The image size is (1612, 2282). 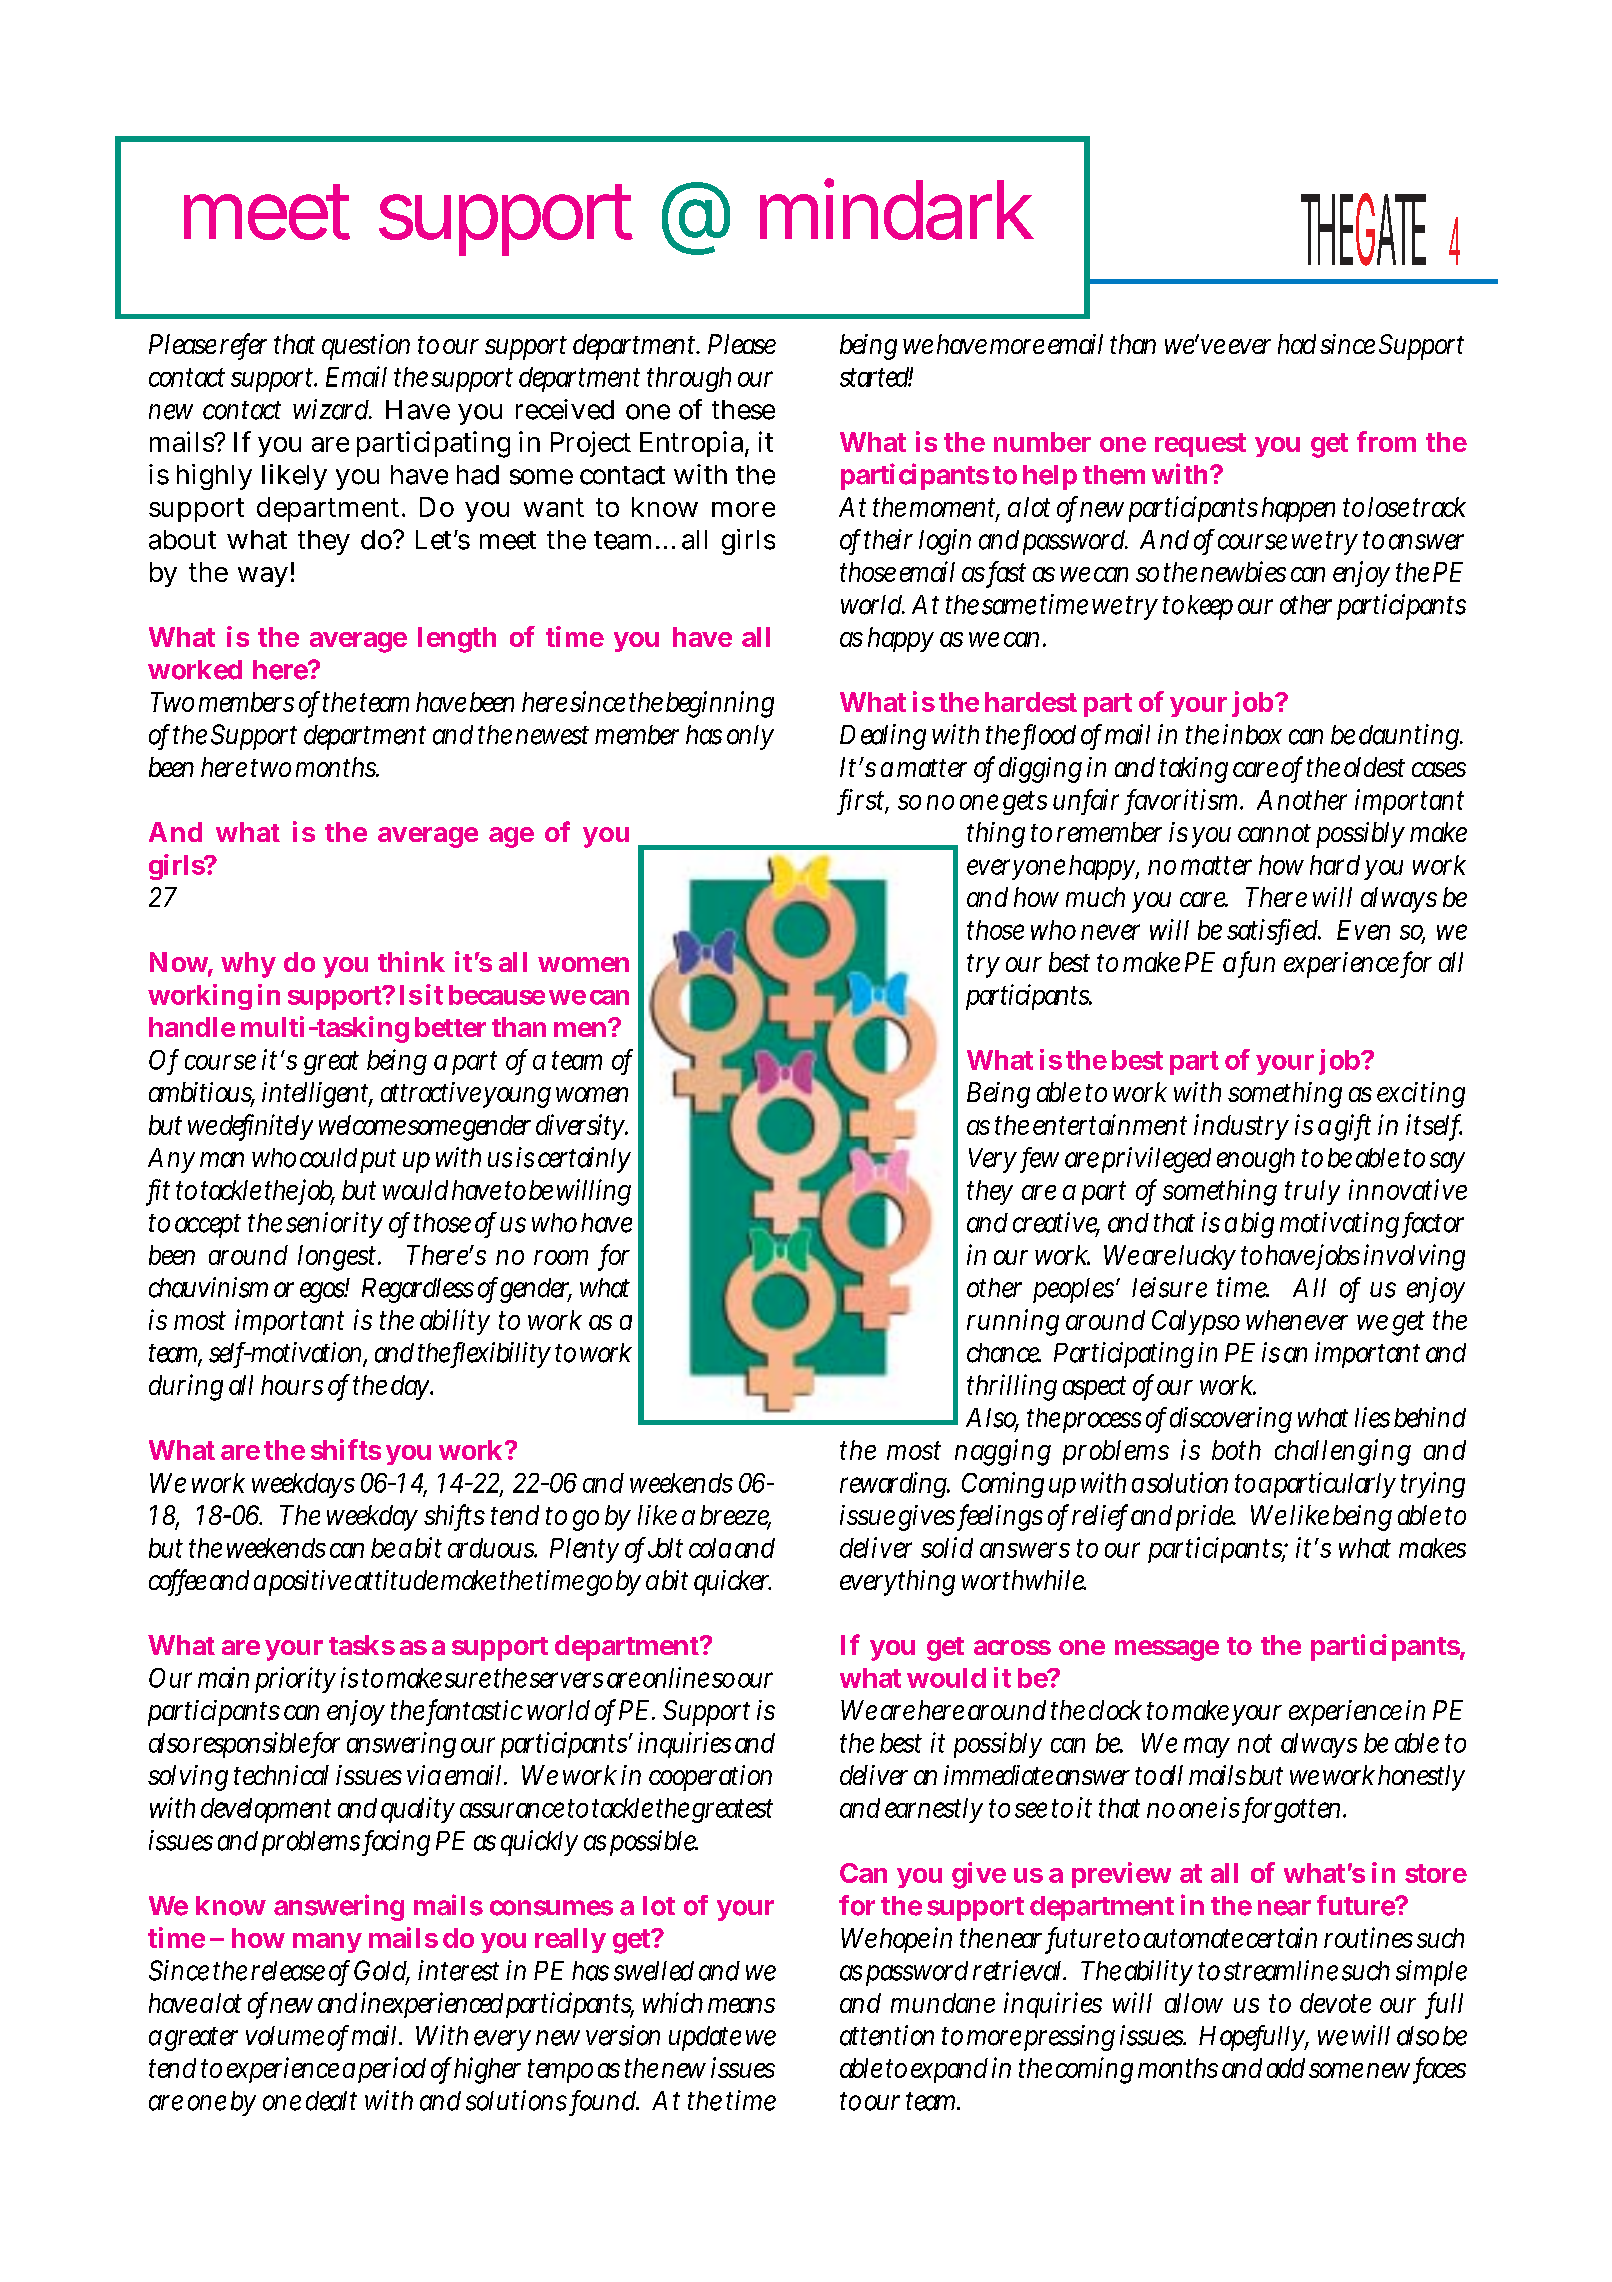 I want to click on rewarding, so click(x=895, y=1485).
